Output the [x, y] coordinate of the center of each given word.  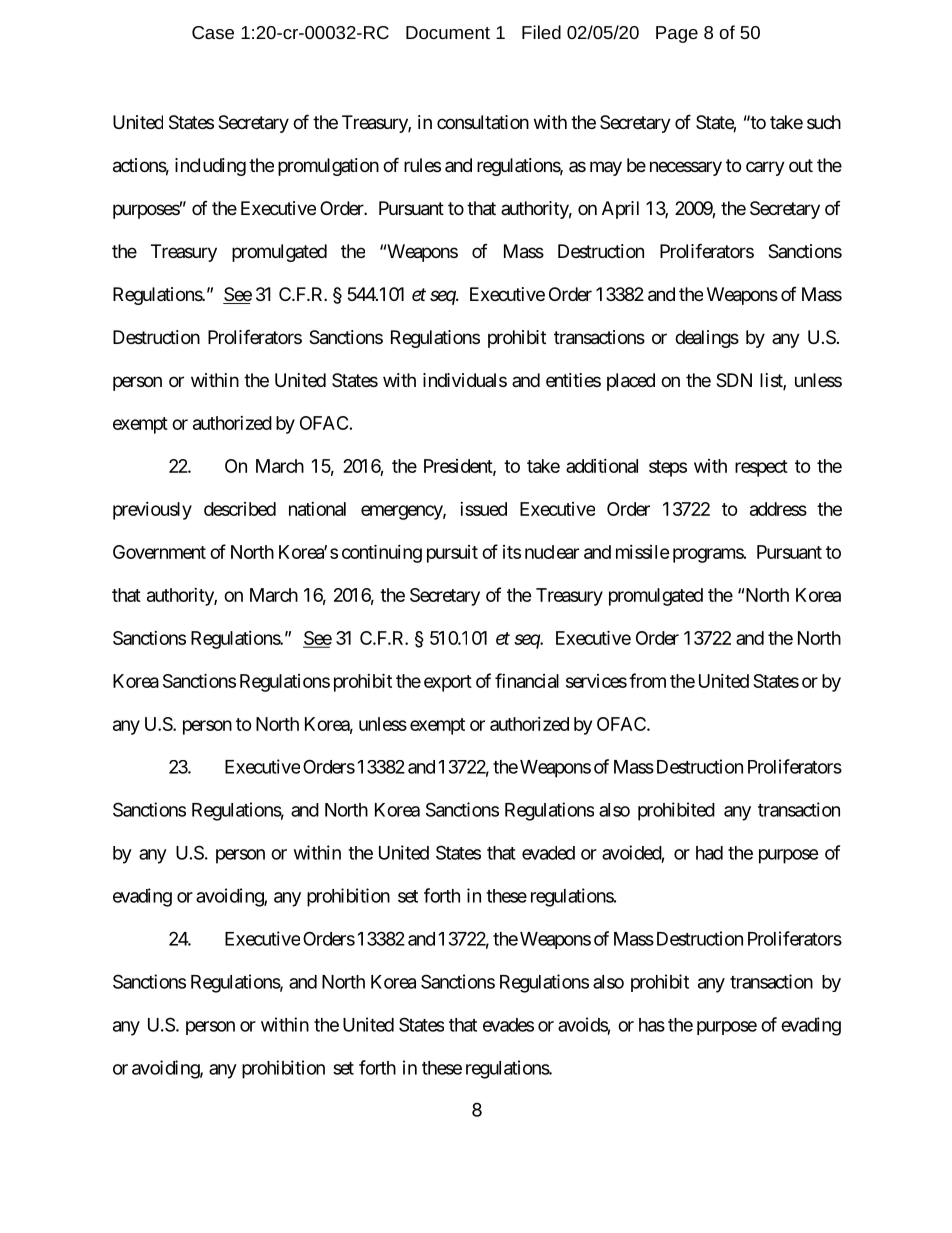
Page [677, 34]
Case [213, 32]
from [647, 680]
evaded [548, 853]
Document [448, 32]
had [709, 853]
